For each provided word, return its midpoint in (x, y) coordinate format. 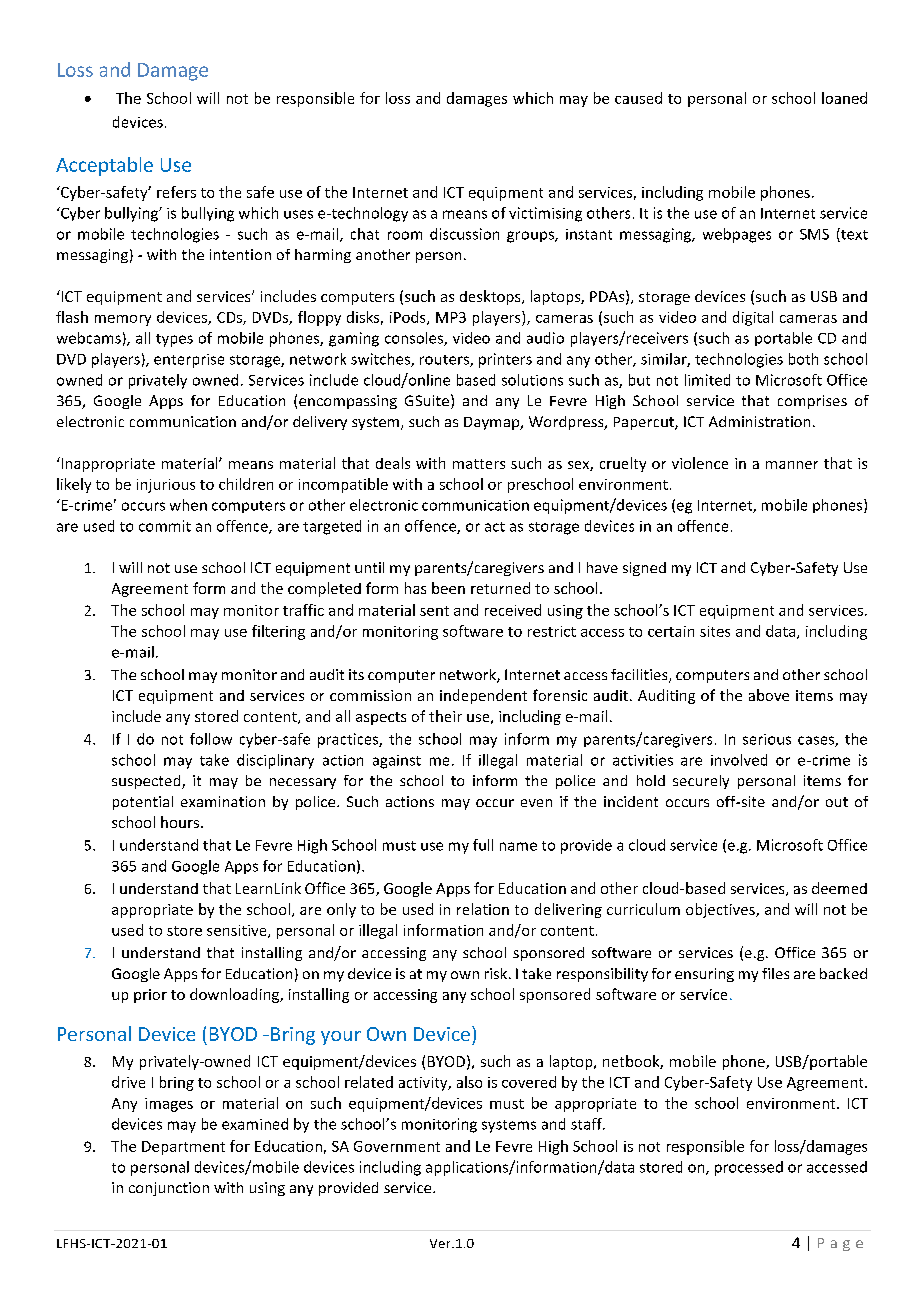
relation (483, 909)
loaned (844, 98)
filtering (278, 632)
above (769, 695)
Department (183, 1148)
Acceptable (104, 166)
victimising (545, 214)
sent (434, 611)
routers (445, 361)
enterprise (189, 361)
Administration (759, 421)
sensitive (238, 931)
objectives (721, 910)
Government (397, 1146)
